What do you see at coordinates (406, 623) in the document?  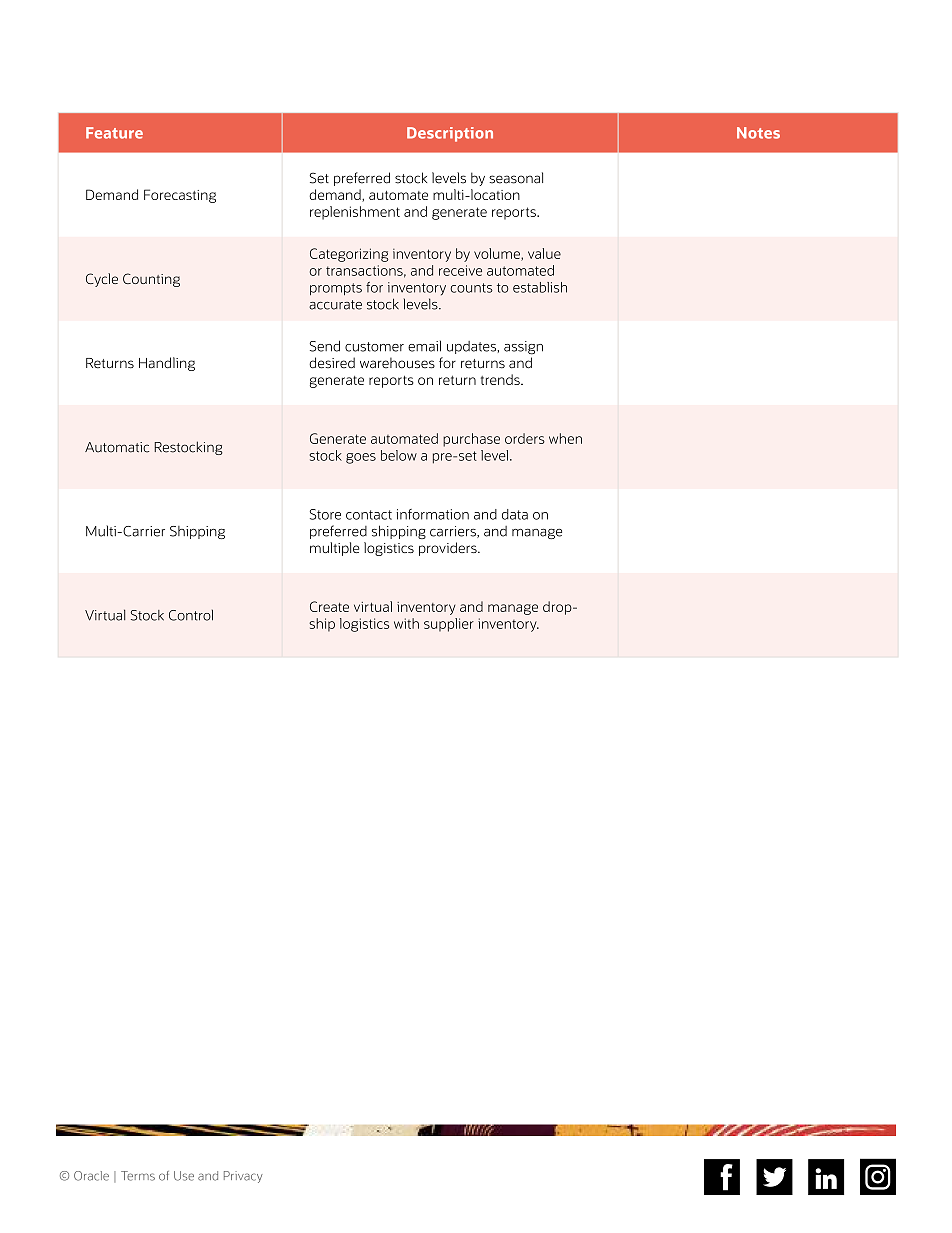 I see `with` at bounding box center [406, 623].
